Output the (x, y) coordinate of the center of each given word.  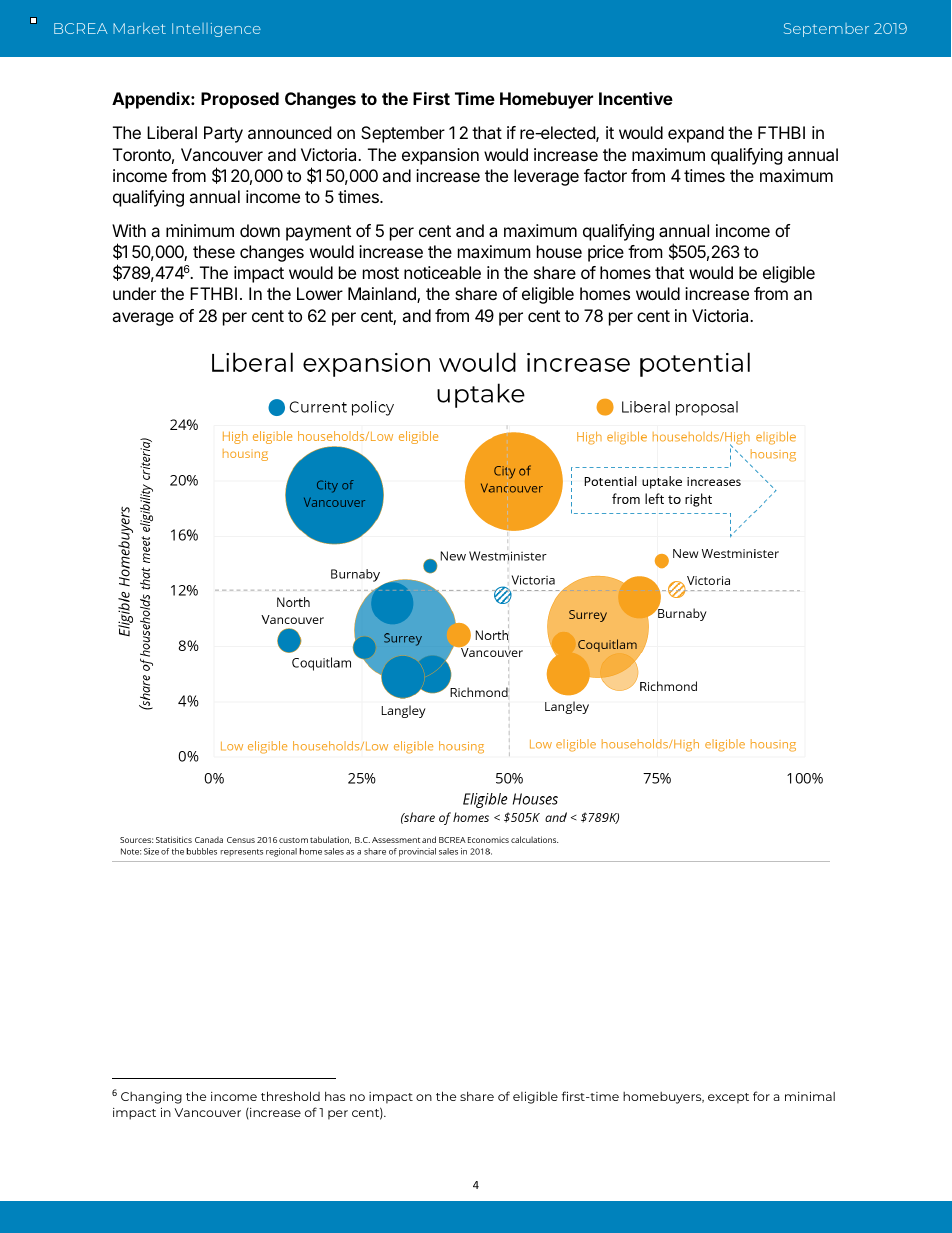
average (143, 319)
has (335, 1096)
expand (696, 134)
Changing (151, 1098)
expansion (440, 156)
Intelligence (216, 30)
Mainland (383, 295)
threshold (290, 1096)
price (606, 253)
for (761, 1096)
